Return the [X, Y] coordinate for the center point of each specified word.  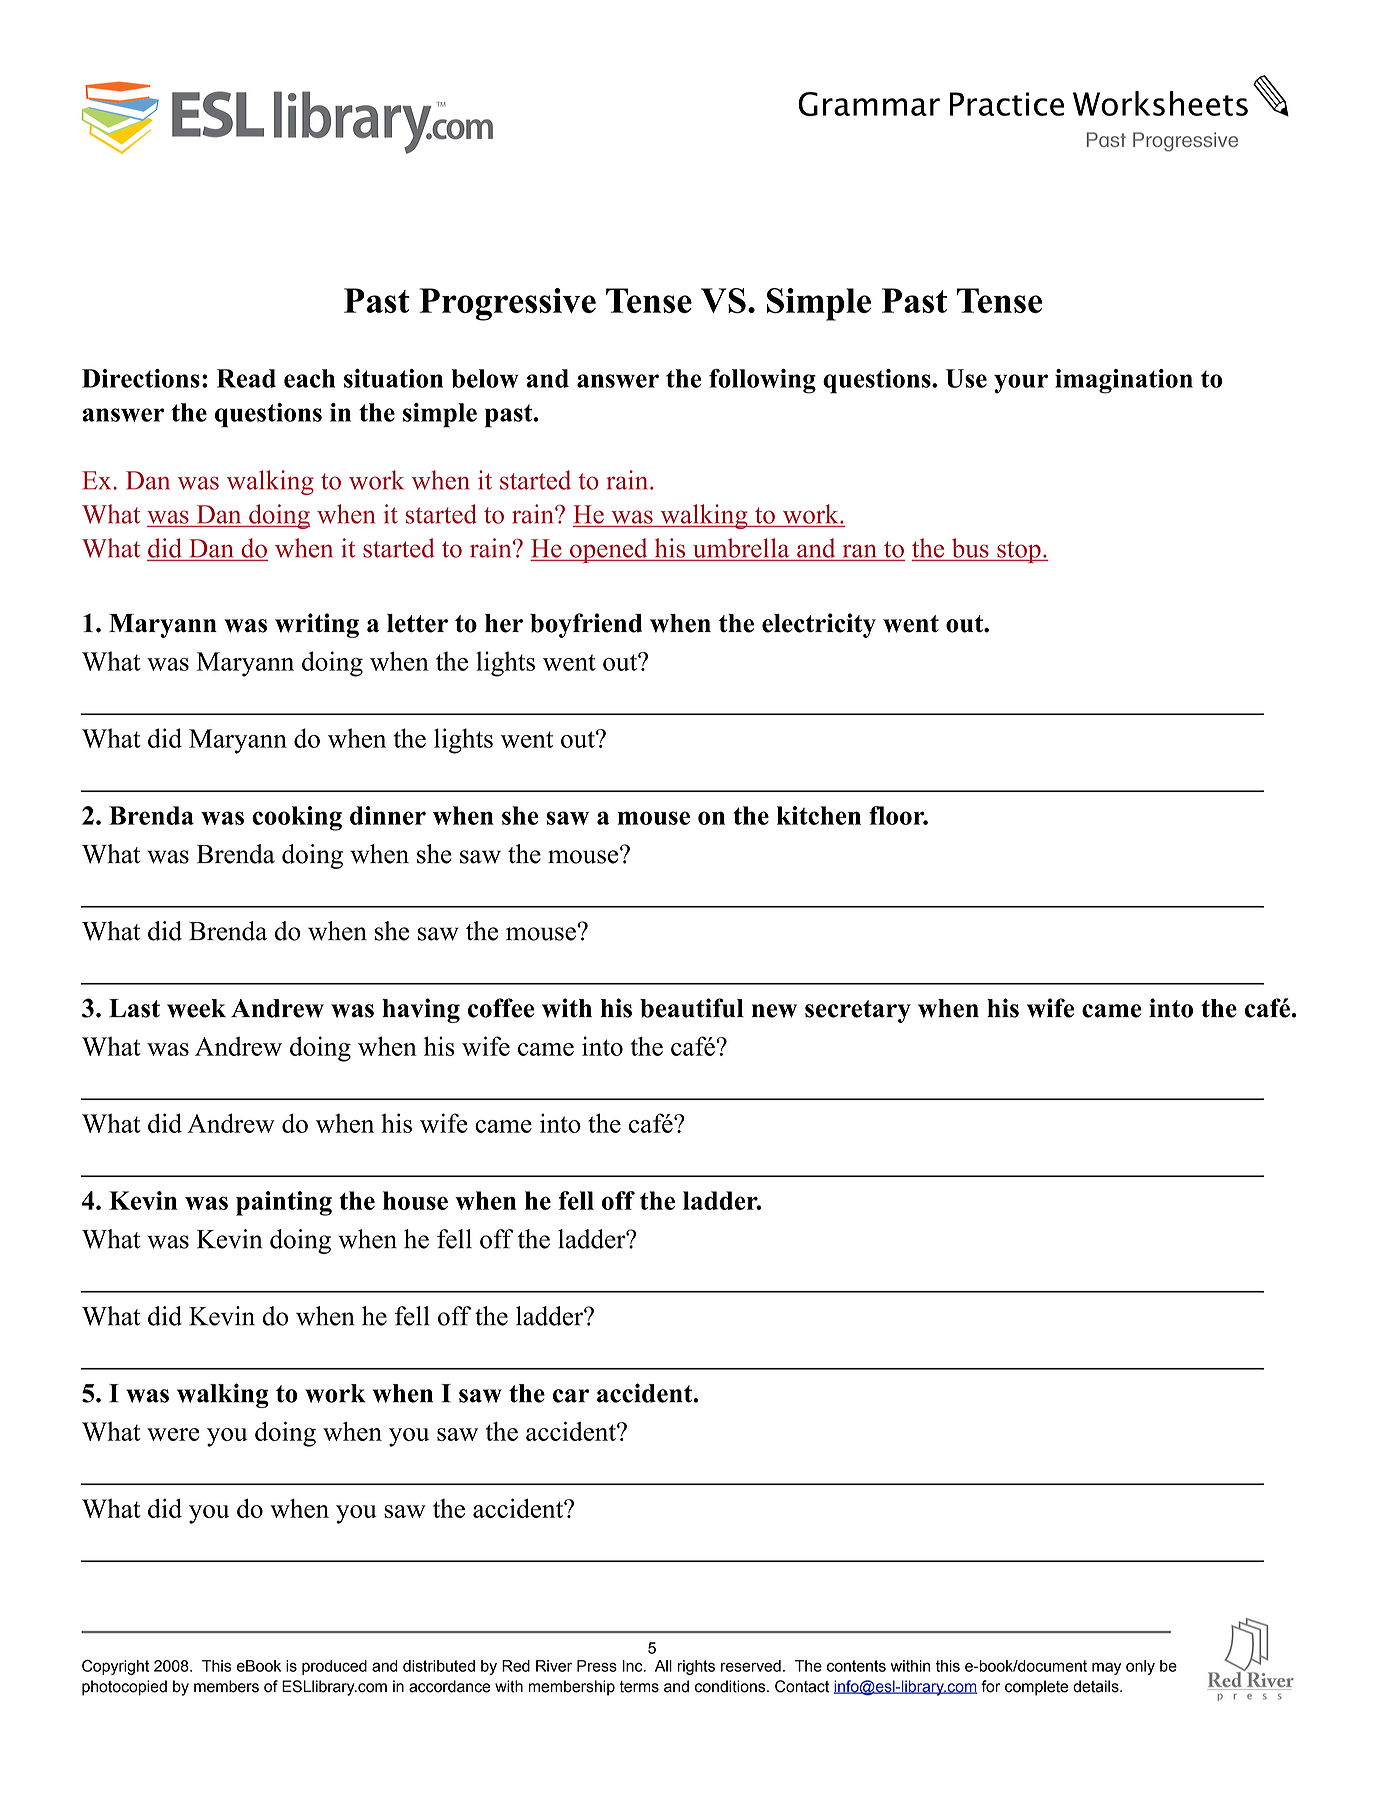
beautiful [692, 1008]
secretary [858, 1011]
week [196, 1008]
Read [246, 378]
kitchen [819, 815]
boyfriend [586, 625]
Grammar [869, 104]
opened [609, 550]
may [1106, 1668]
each [309, 378]
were [173, 1434]
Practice [1007, 104]
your [1021, 384]
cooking [297, 818]
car [571, 1396]
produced [334, 1667]
